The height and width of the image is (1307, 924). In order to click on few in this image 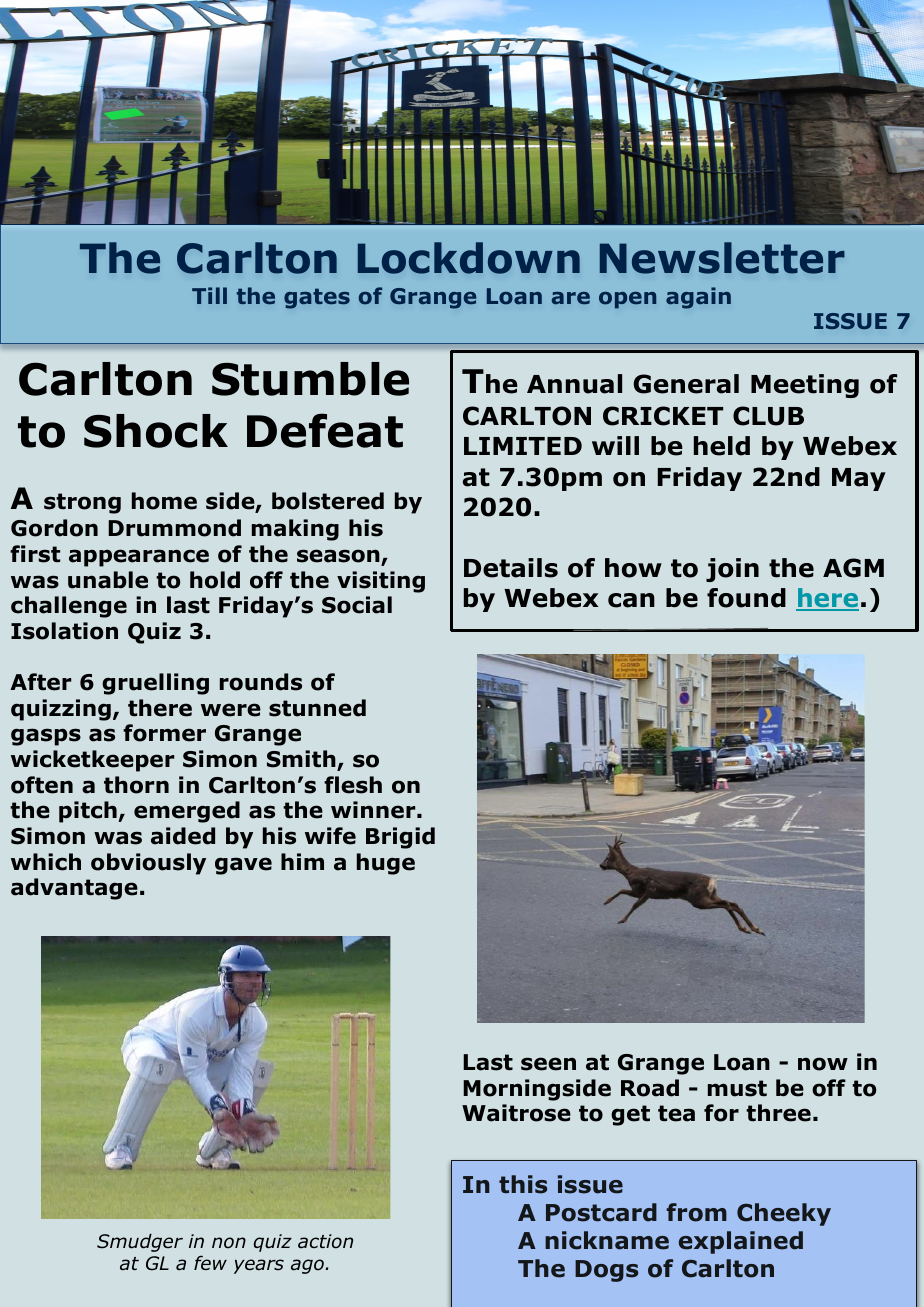, I will do `click(210, 1262)`.
